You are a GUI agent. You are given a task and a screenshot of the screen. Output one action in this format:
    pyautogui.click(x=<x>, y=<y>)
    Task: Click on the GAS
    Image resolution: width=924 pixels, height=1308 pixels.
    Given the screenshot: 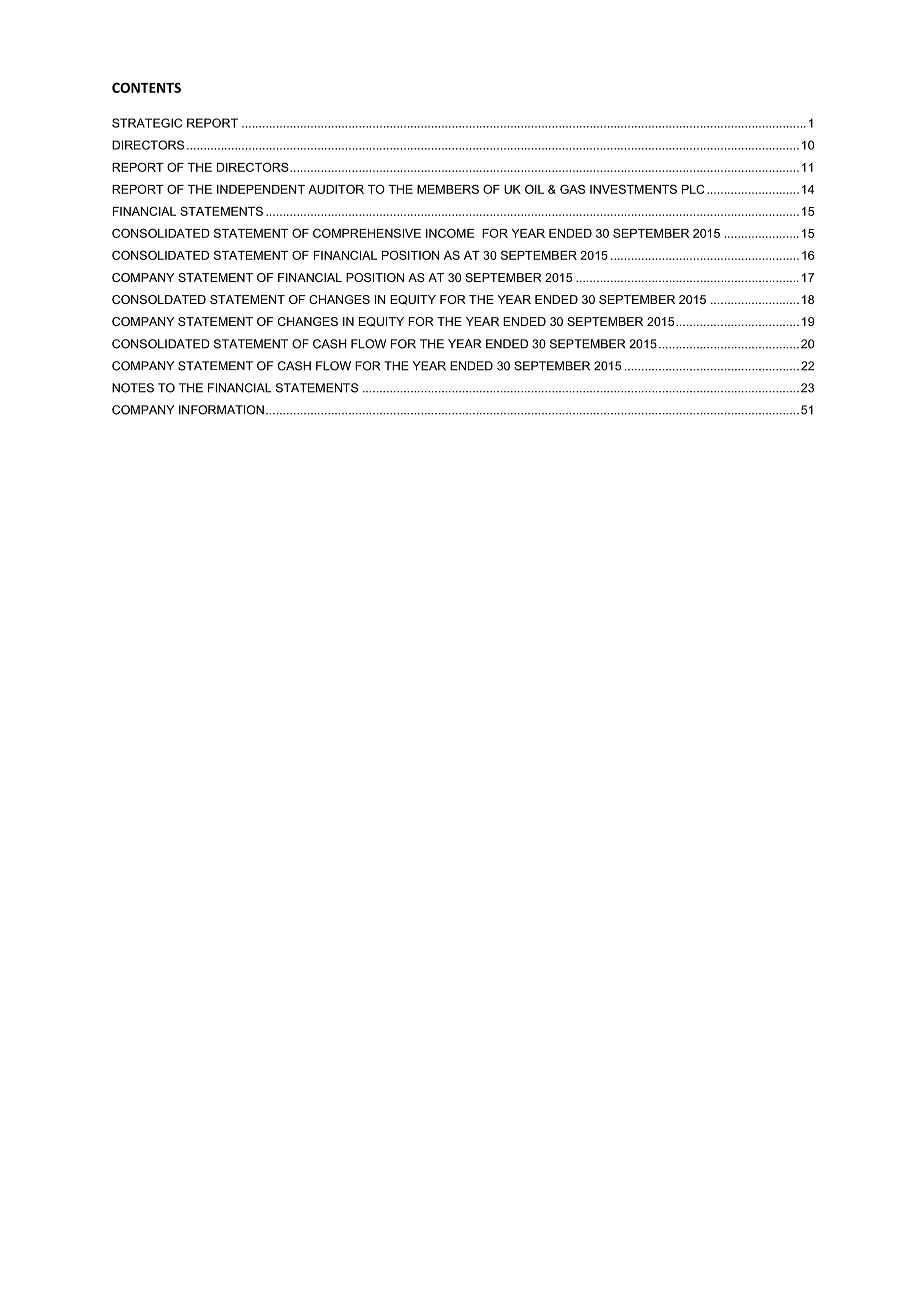 What is the action you would take?
    pyautogui.click(x=572, y=189)
